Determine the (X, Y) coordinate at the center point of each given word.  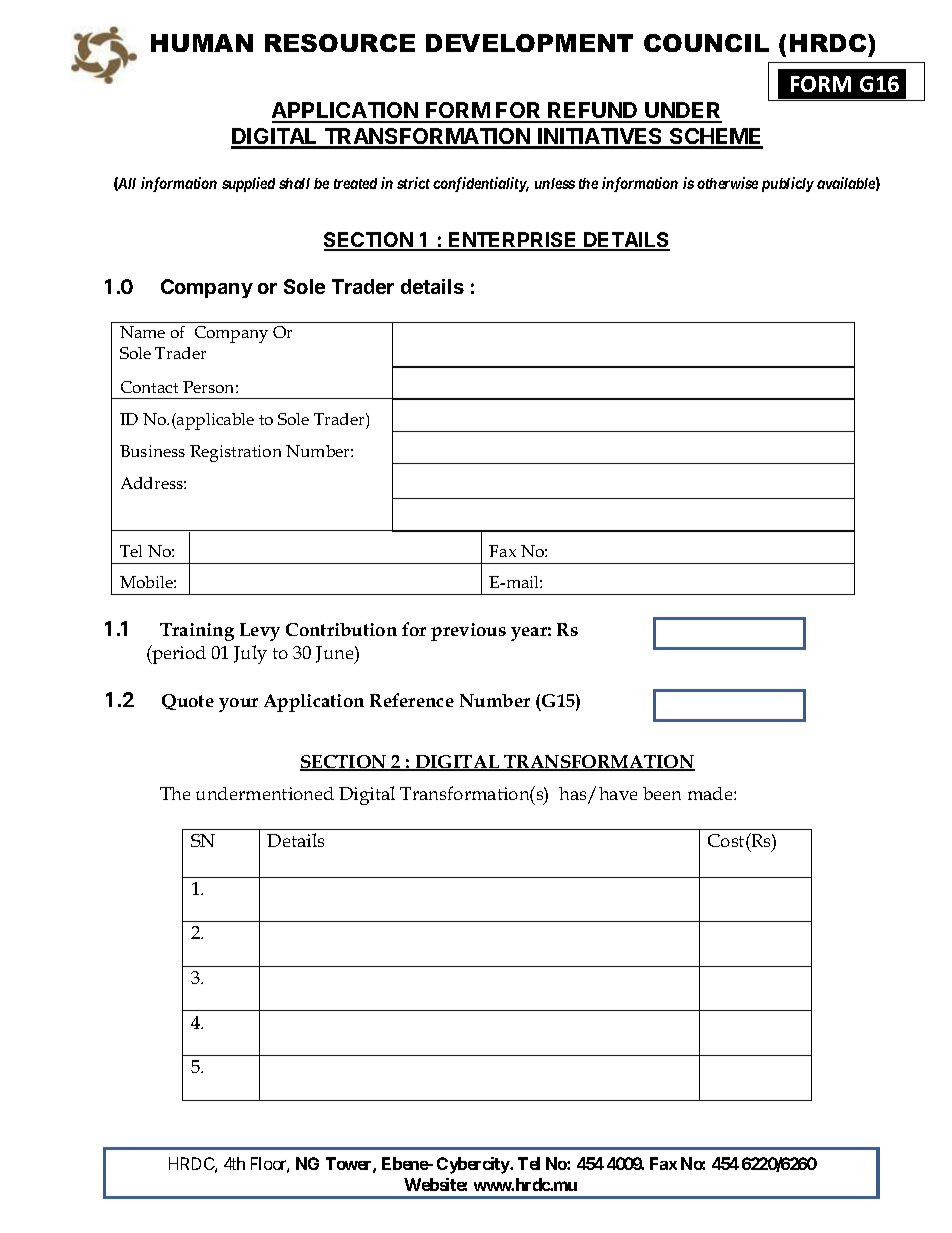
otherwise (727, 183)
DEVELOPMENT (529, 43)
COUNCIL (706, 43)
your (238, 705)
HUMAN (202, 43)
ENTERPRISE (513, 241)
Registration (235, 453)
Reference (412, 700)
